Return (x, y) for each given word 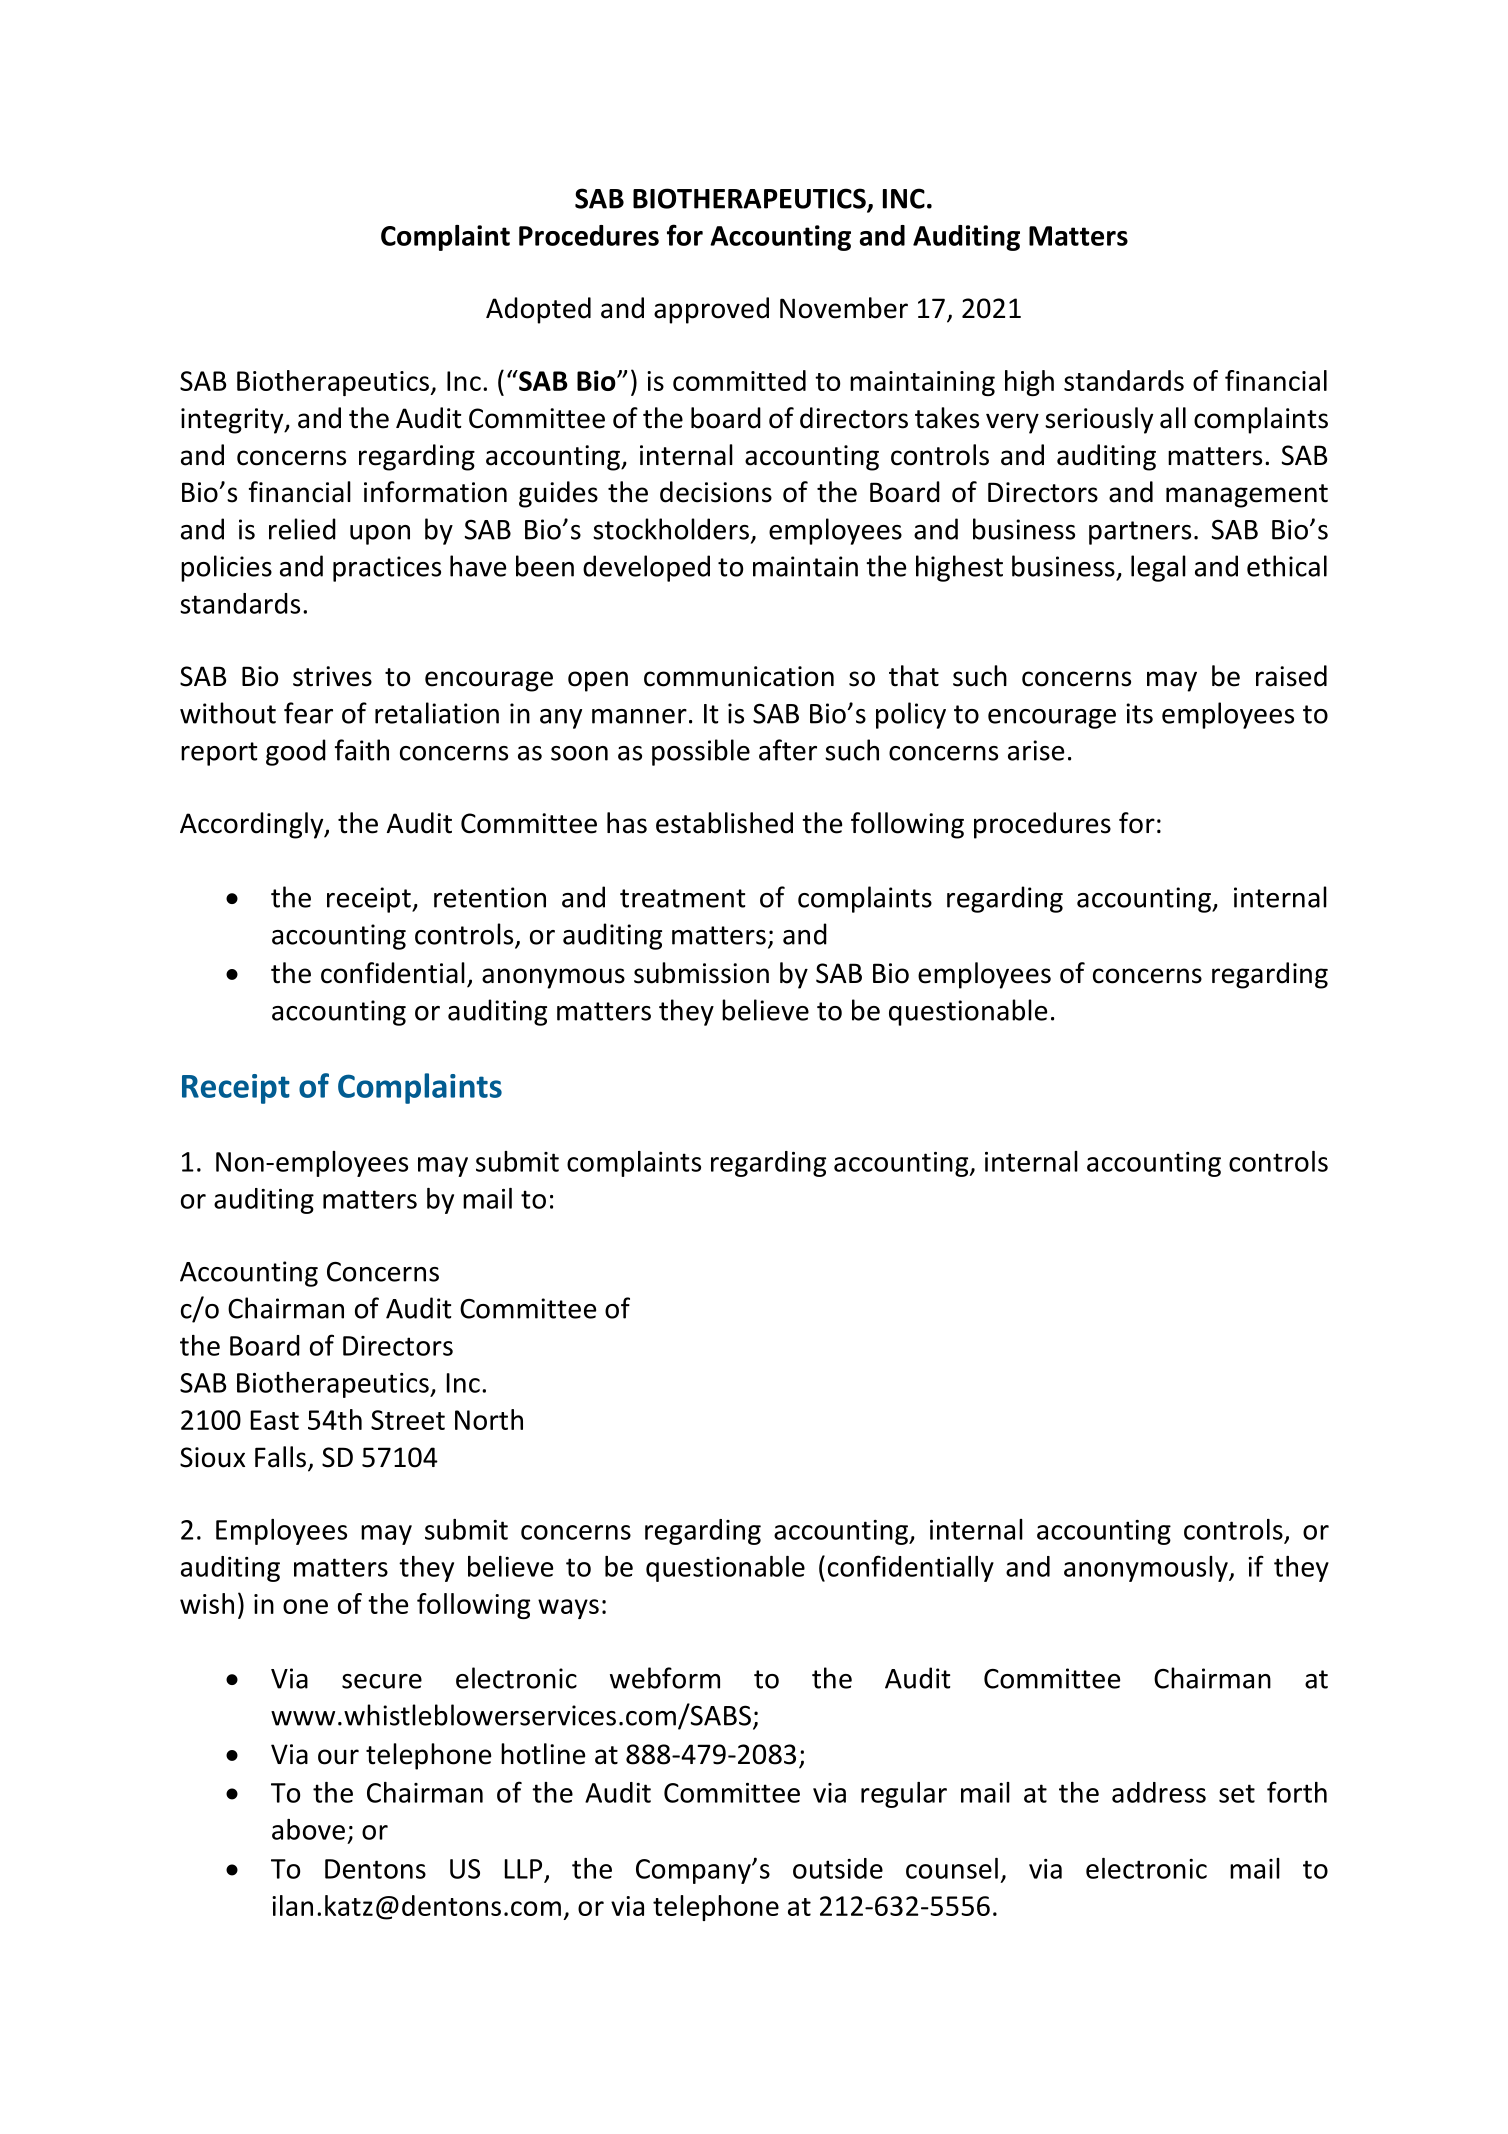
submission (701, 973)
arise (1036, 750)
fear (308, 713)
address (1159, 1792)
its (1139, 713)
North (489, 1419)
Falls (280, 1457)
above (308, 1829)
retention (490, 897)
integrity (233, 421)
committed (739, 380)
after (788, 750)
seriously (1099, 420)
